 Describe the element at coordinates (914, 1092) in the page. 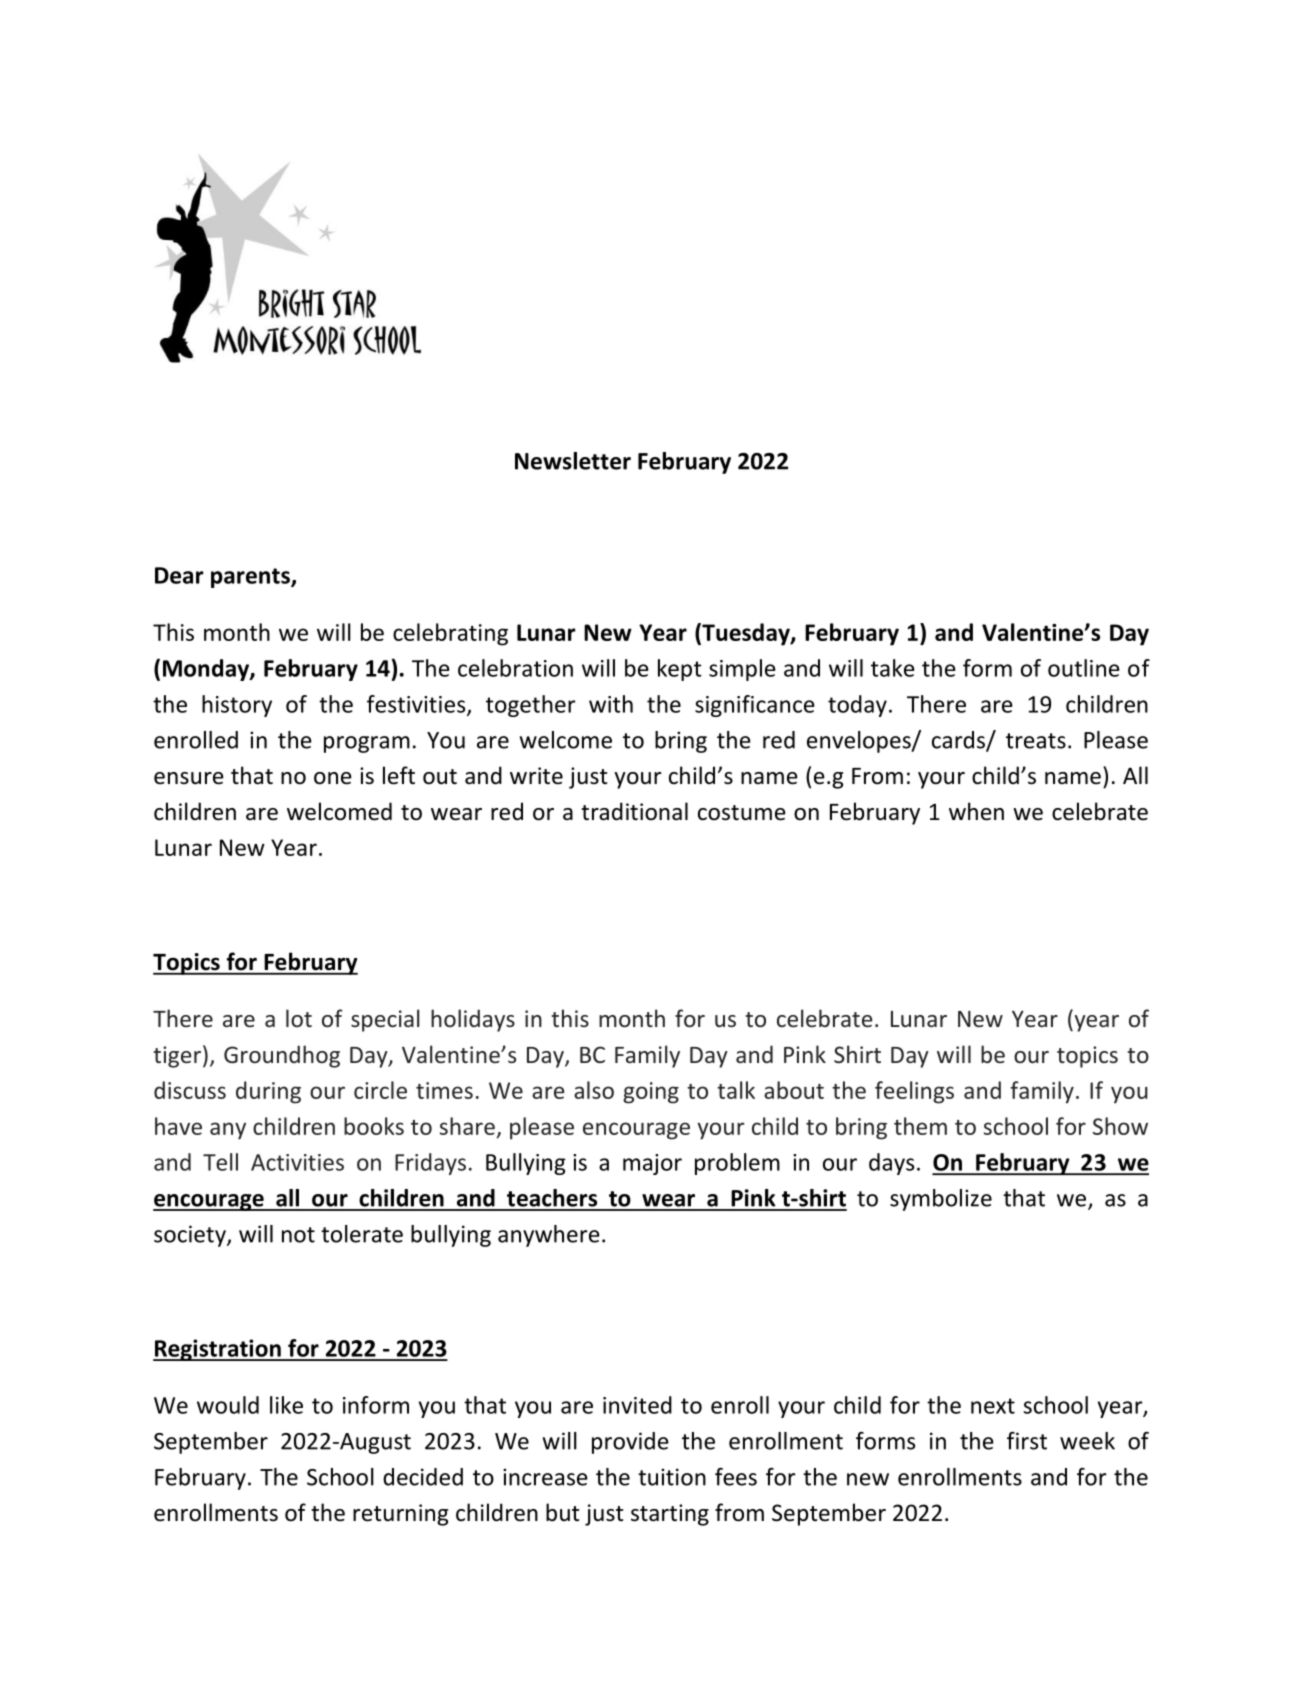

I see `feelings` at that location.
